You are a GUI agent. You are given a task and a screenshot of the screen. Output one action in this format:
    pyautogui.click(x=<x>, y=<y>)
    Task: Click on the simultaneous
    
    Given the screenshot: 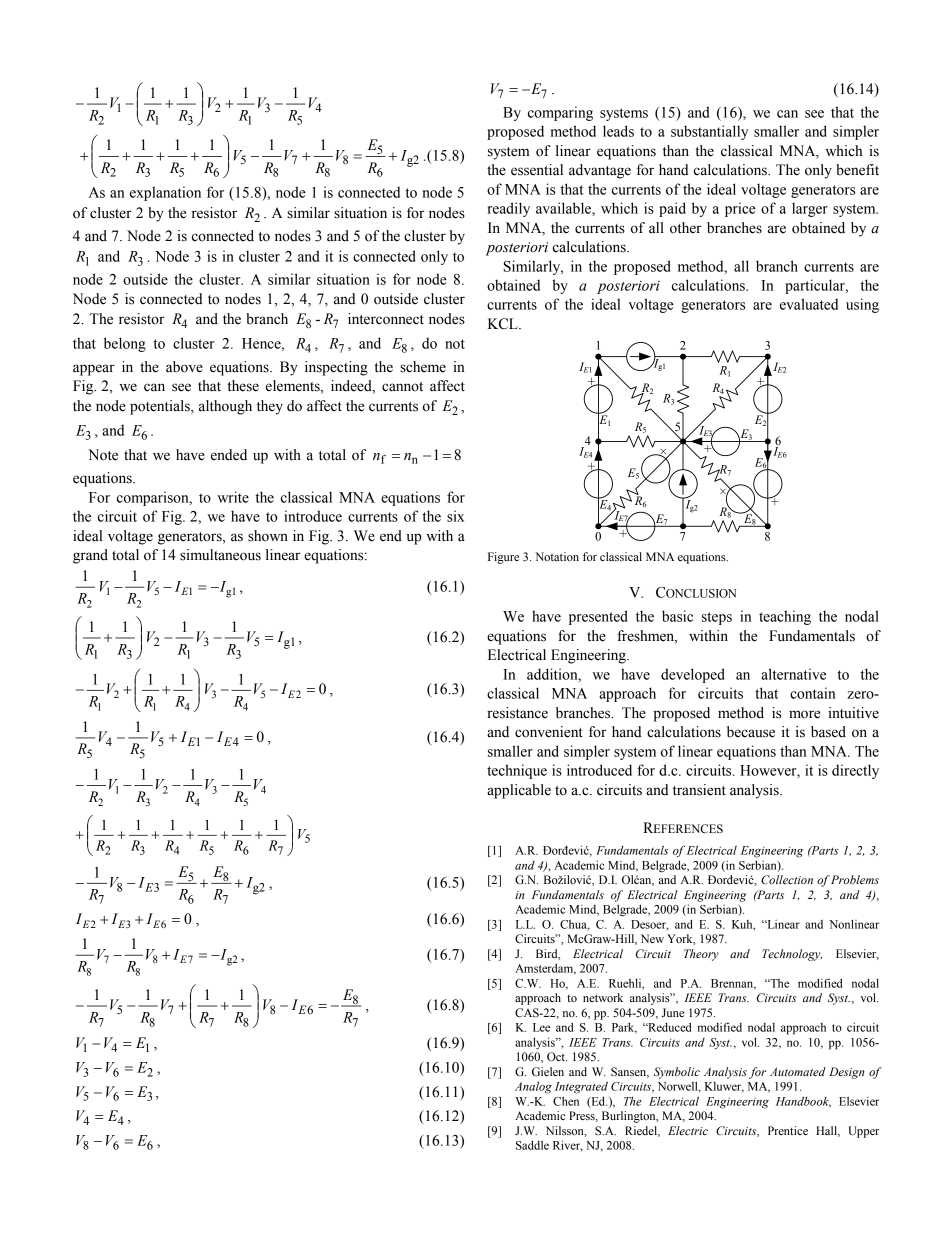 What is the action you would take?
    pyautogui.click(x=220, y=555)
